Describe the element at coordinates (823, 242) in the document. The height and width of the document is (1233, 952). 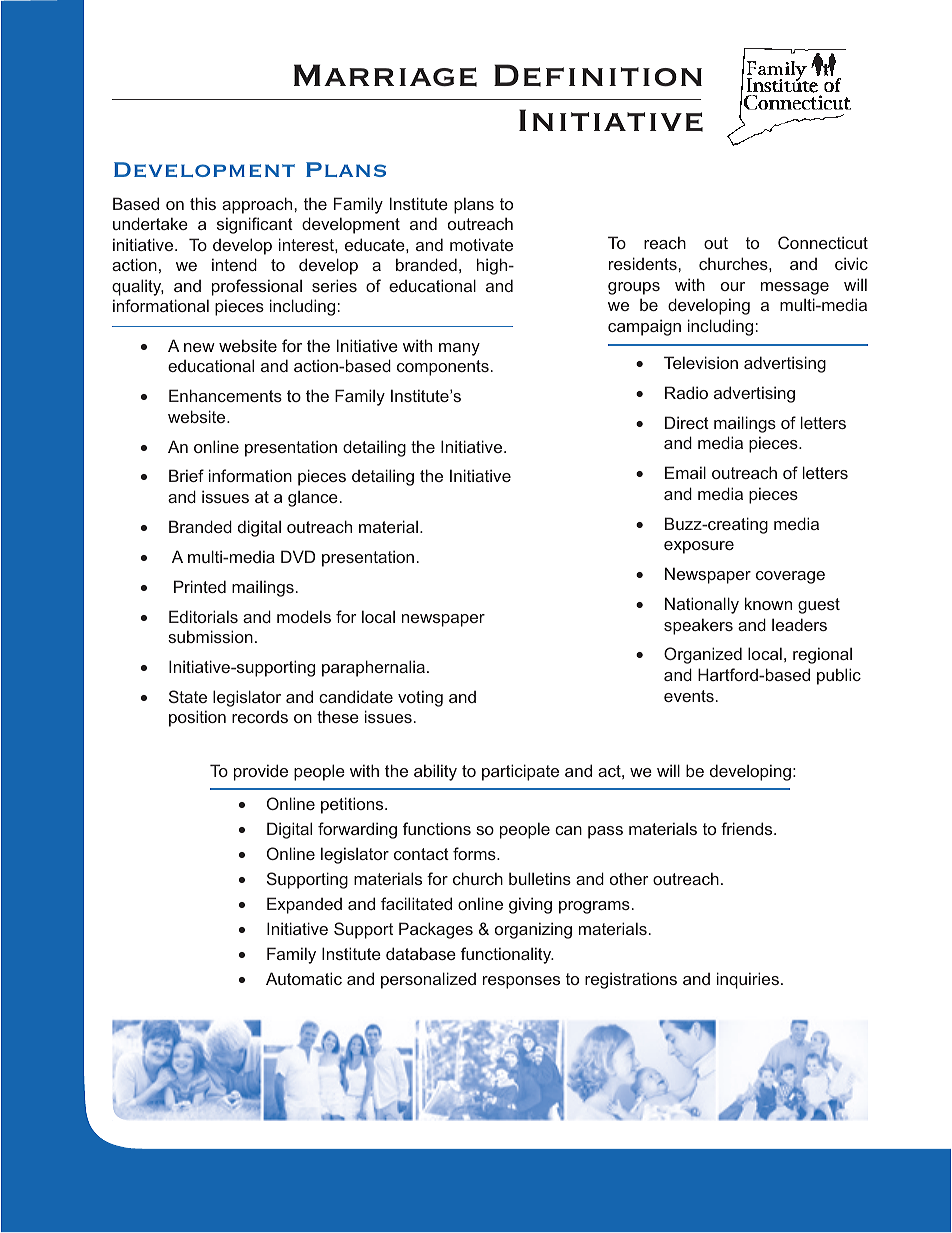
I see `Connecticut` at that location.
